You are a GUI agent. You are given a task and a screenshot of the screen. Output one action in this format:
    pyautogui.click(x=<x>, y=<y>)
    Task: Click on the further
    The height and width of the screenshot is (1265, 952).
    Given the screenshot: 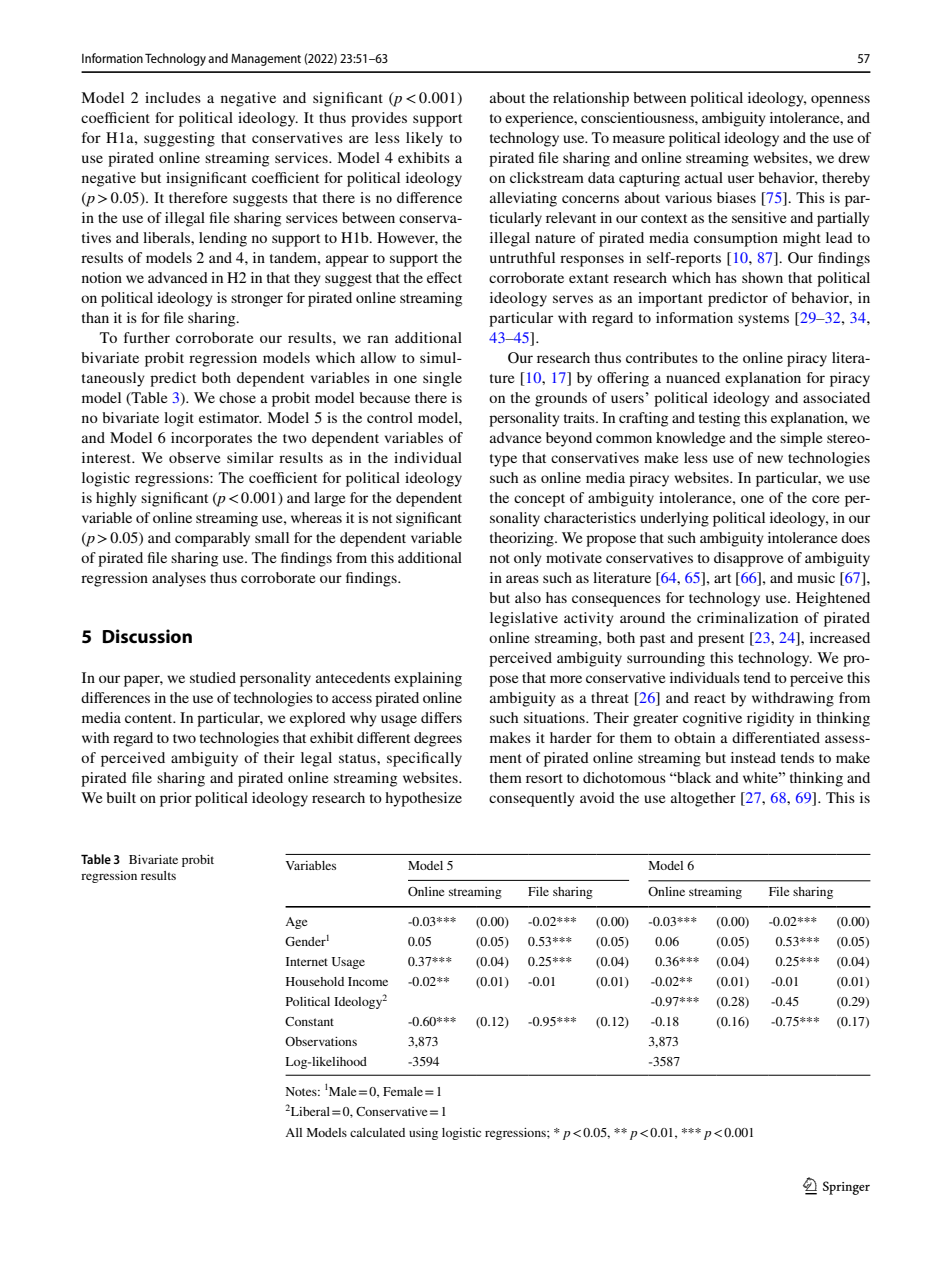 What is the action you would take?
    pyautogui.click(x=147, y=337)
